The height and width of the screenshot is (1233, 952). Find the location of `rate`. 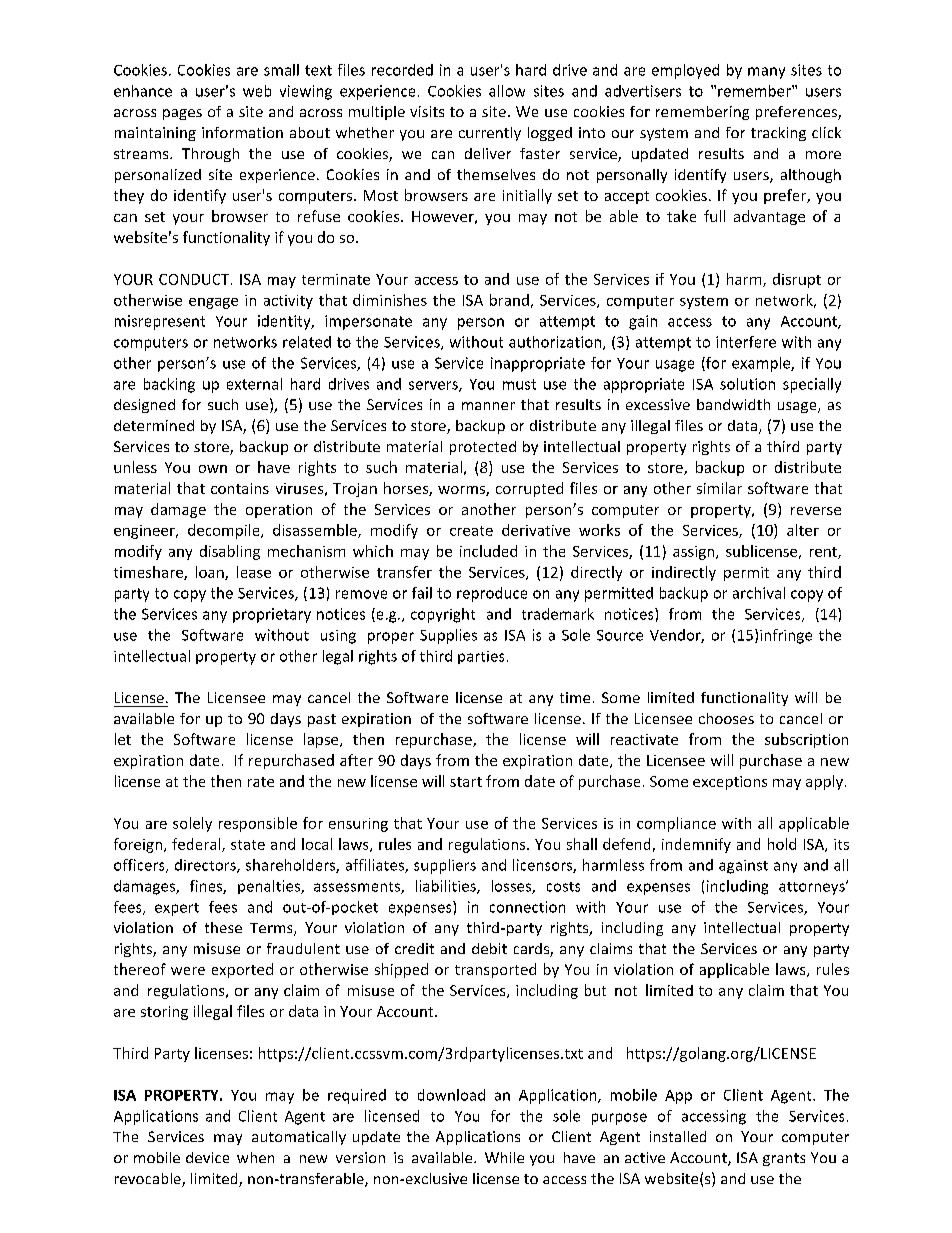

rate is located at coordinates (261, 782).
